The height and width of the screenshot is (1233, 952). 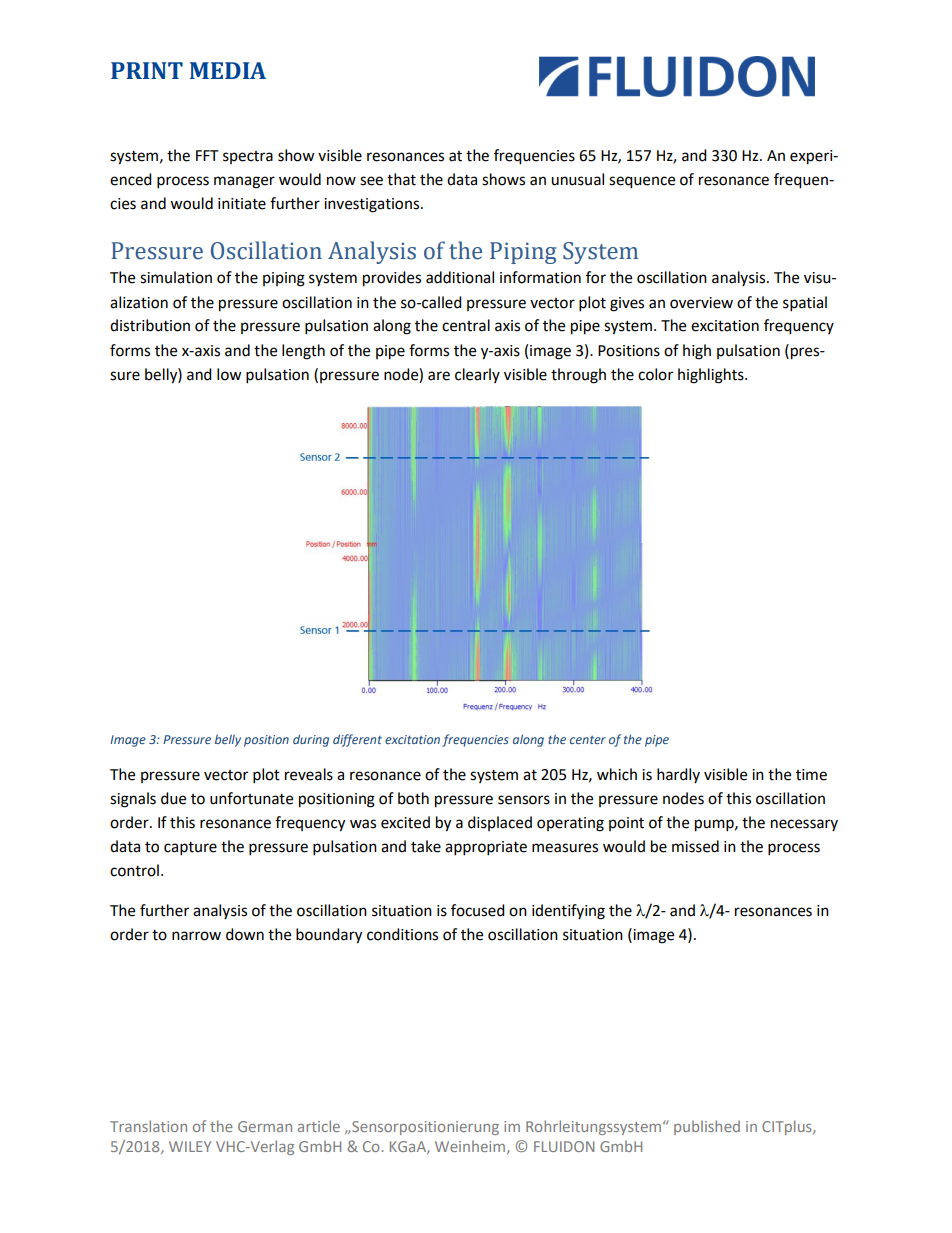 What do you see at coordinates (190, 1146) in the screenshot?
I see `WILEY` at bounding box center [190, 1146].
